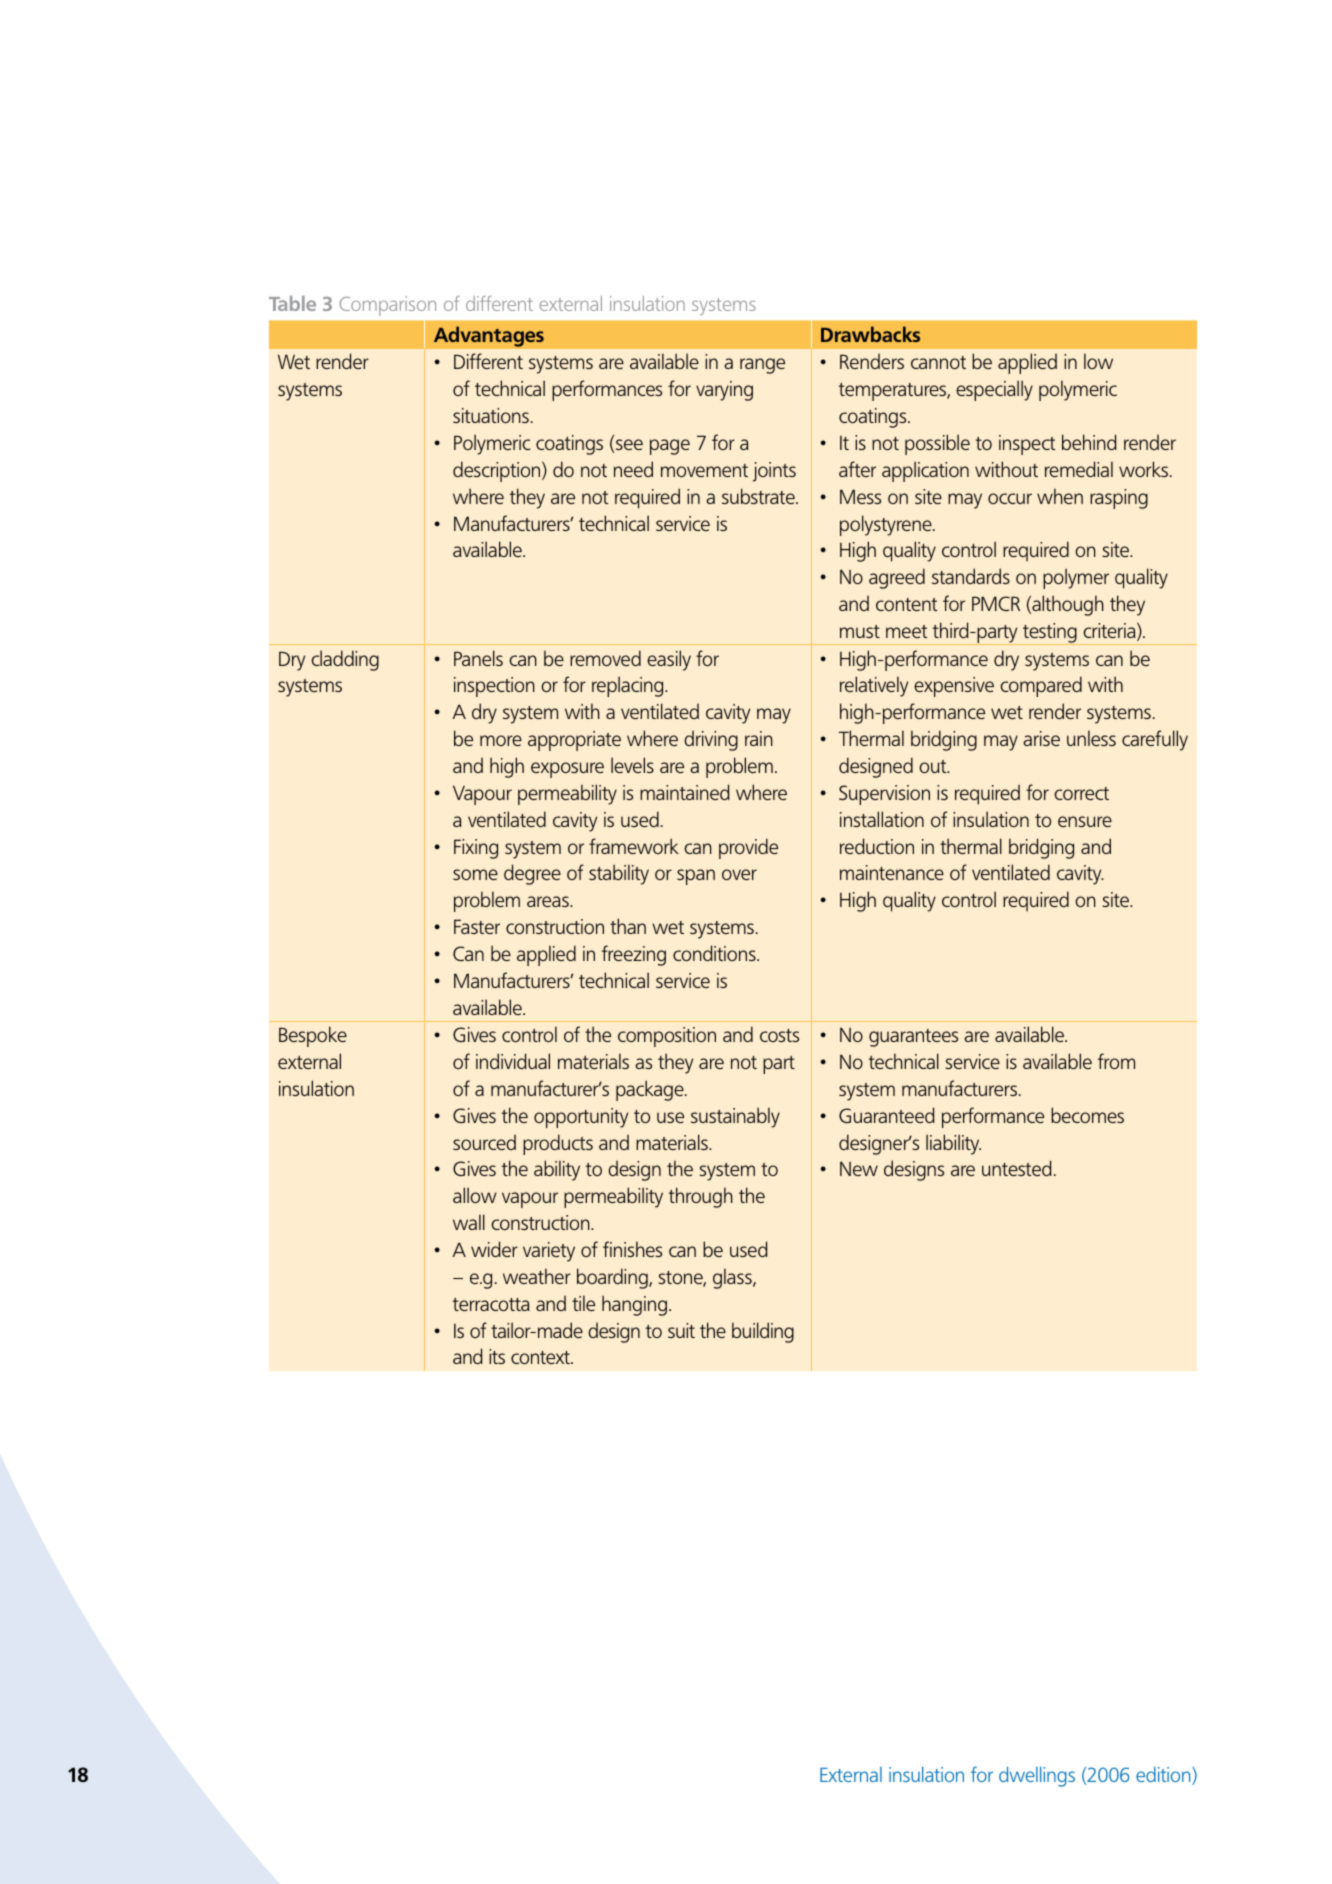 The height and width of the document is (1884, 1332). What do you see at coordinates (1116, 1061) in the document?
I see `from` at bounding box center [1116, 1061].
